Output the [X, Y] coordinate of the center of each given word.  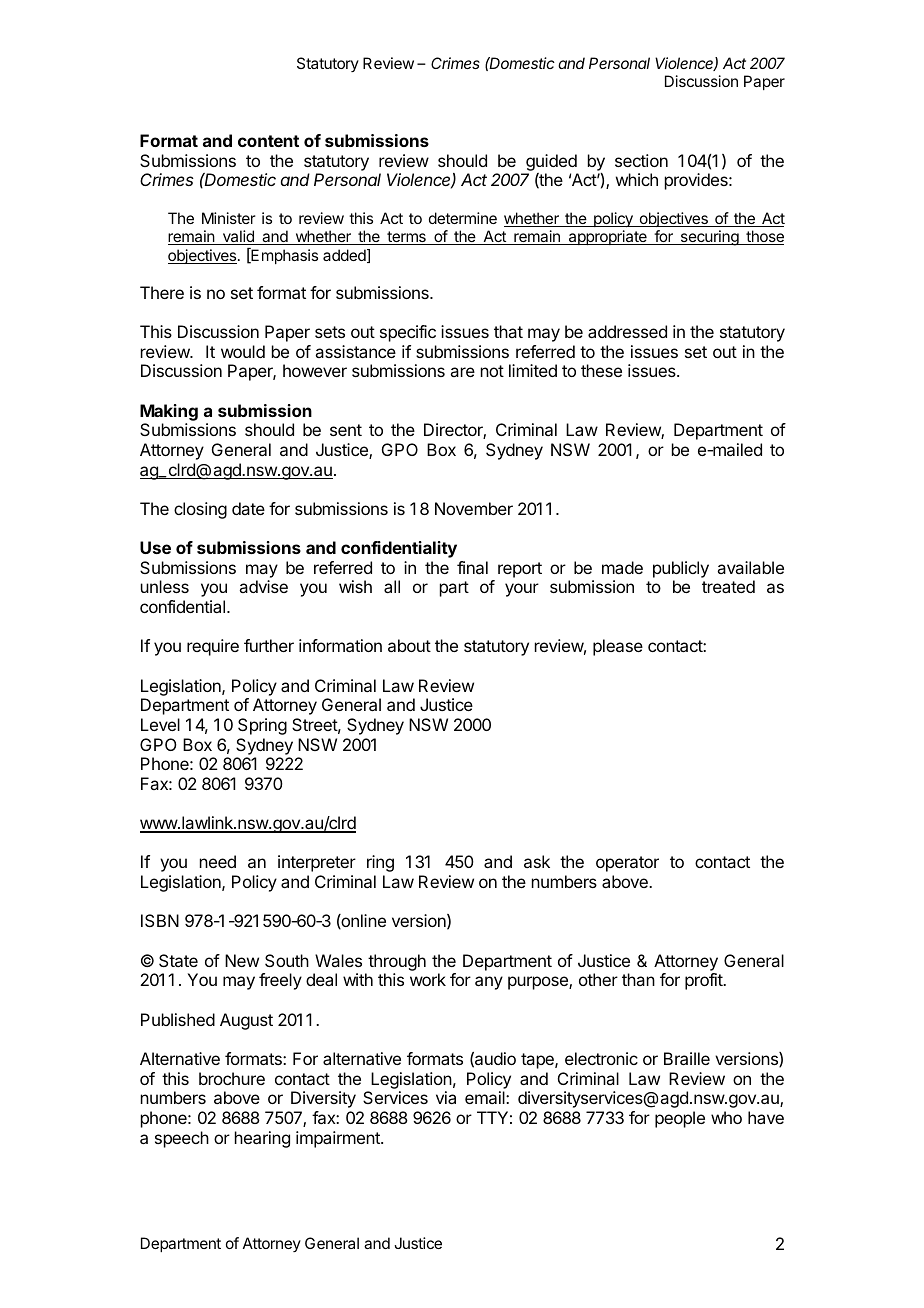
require [213, 647]
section [641, 160]
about [409, 645]
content [268, 141]
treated [728, 586]
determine [463, 218]
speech [182, 1139]
